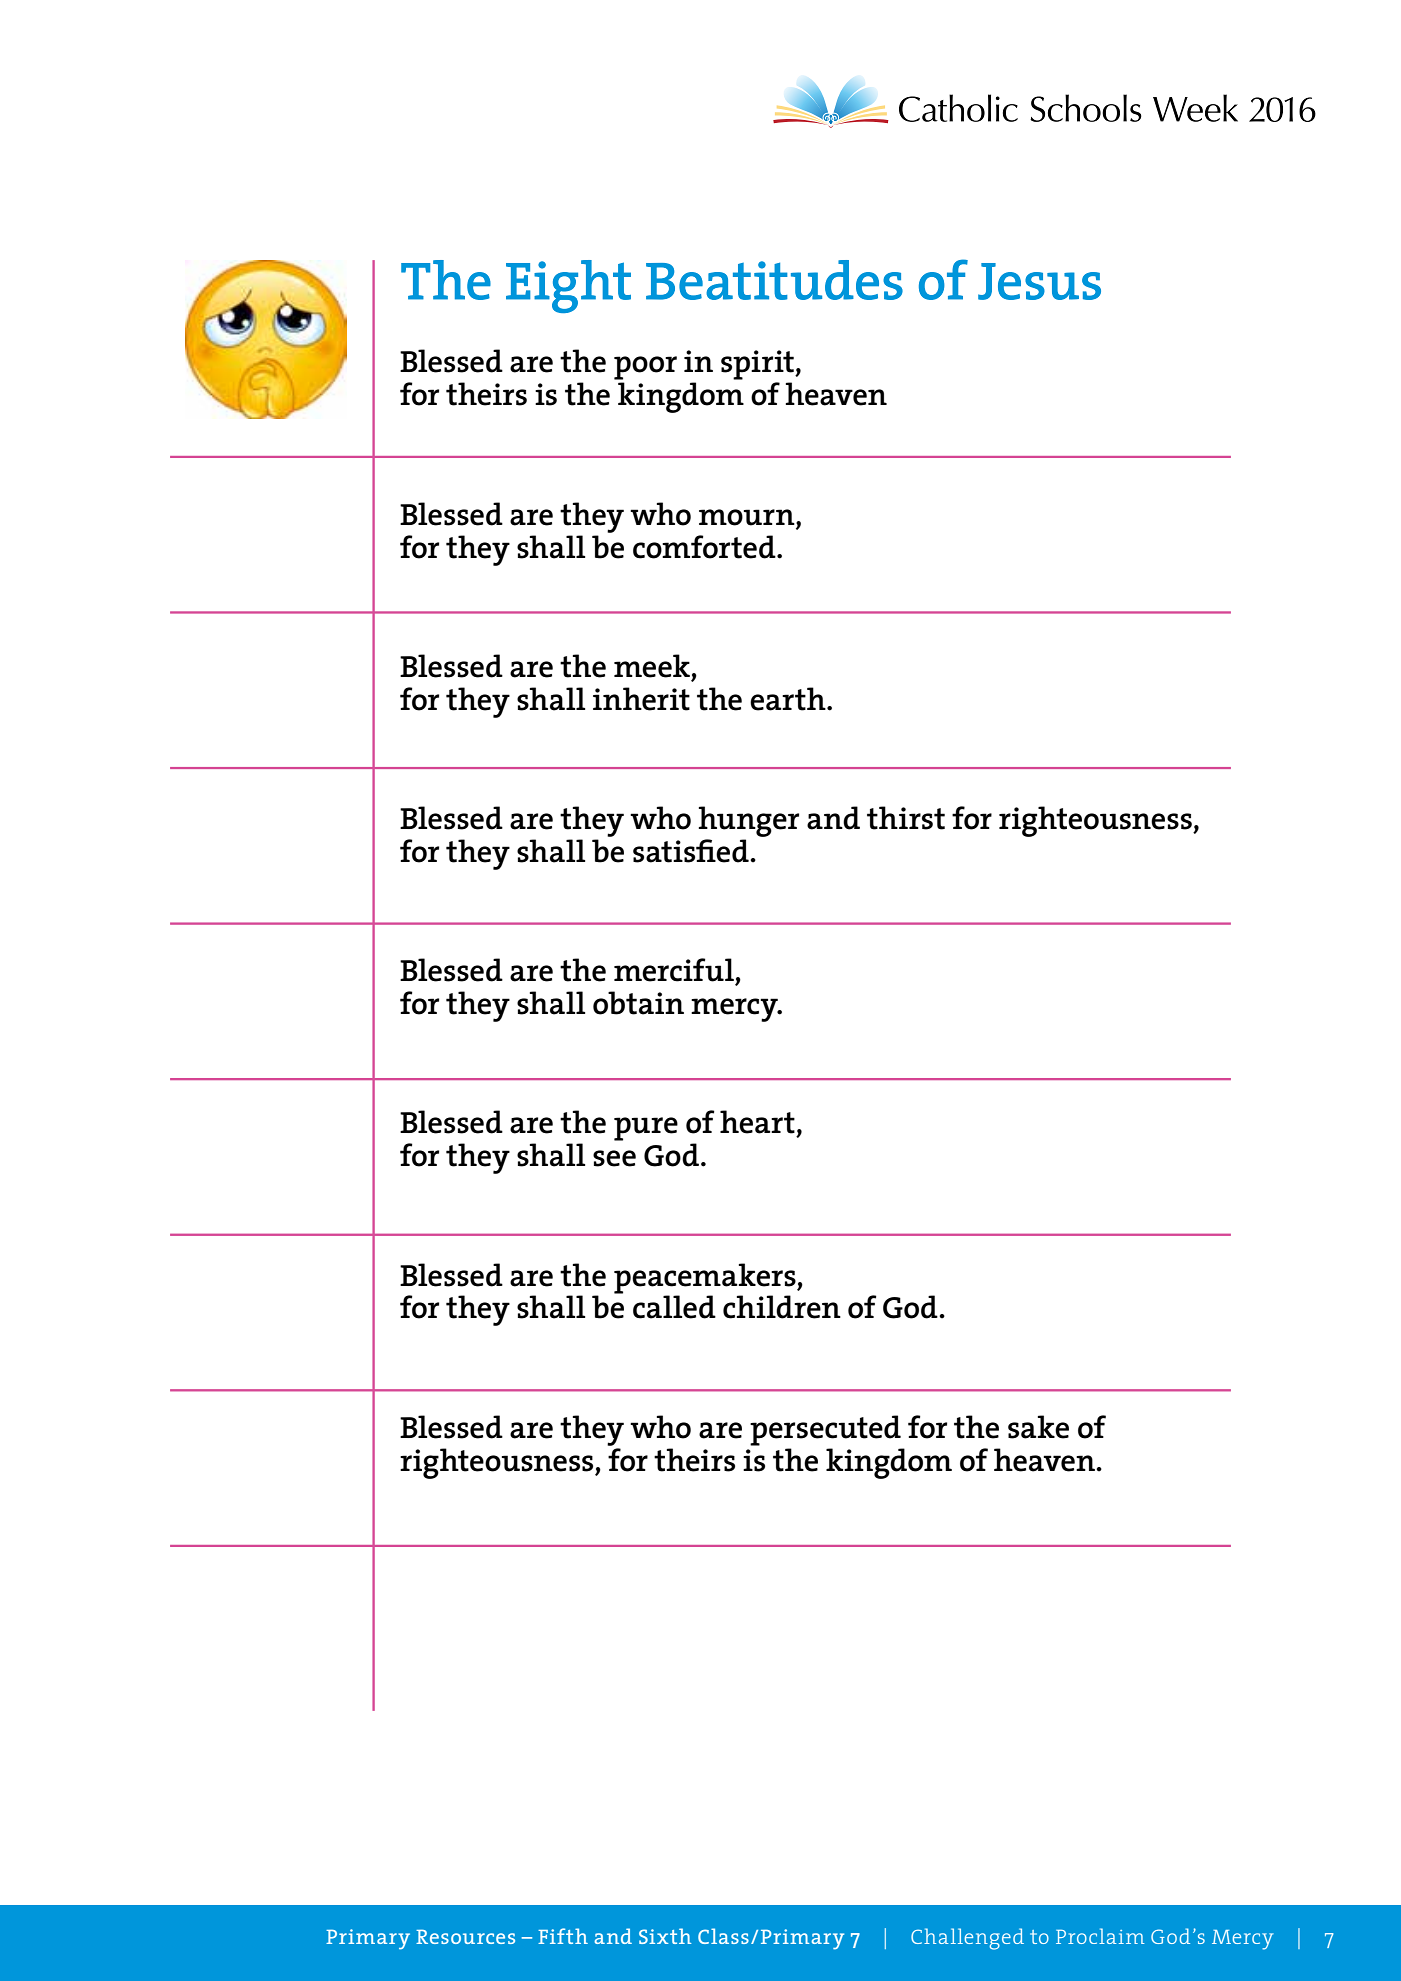 The height and width of the screenshot is (1981, 1401). What do you see at coordinates (614, 1158) in the screenshot?
I see `see` at bounding box center [614, 1158].
